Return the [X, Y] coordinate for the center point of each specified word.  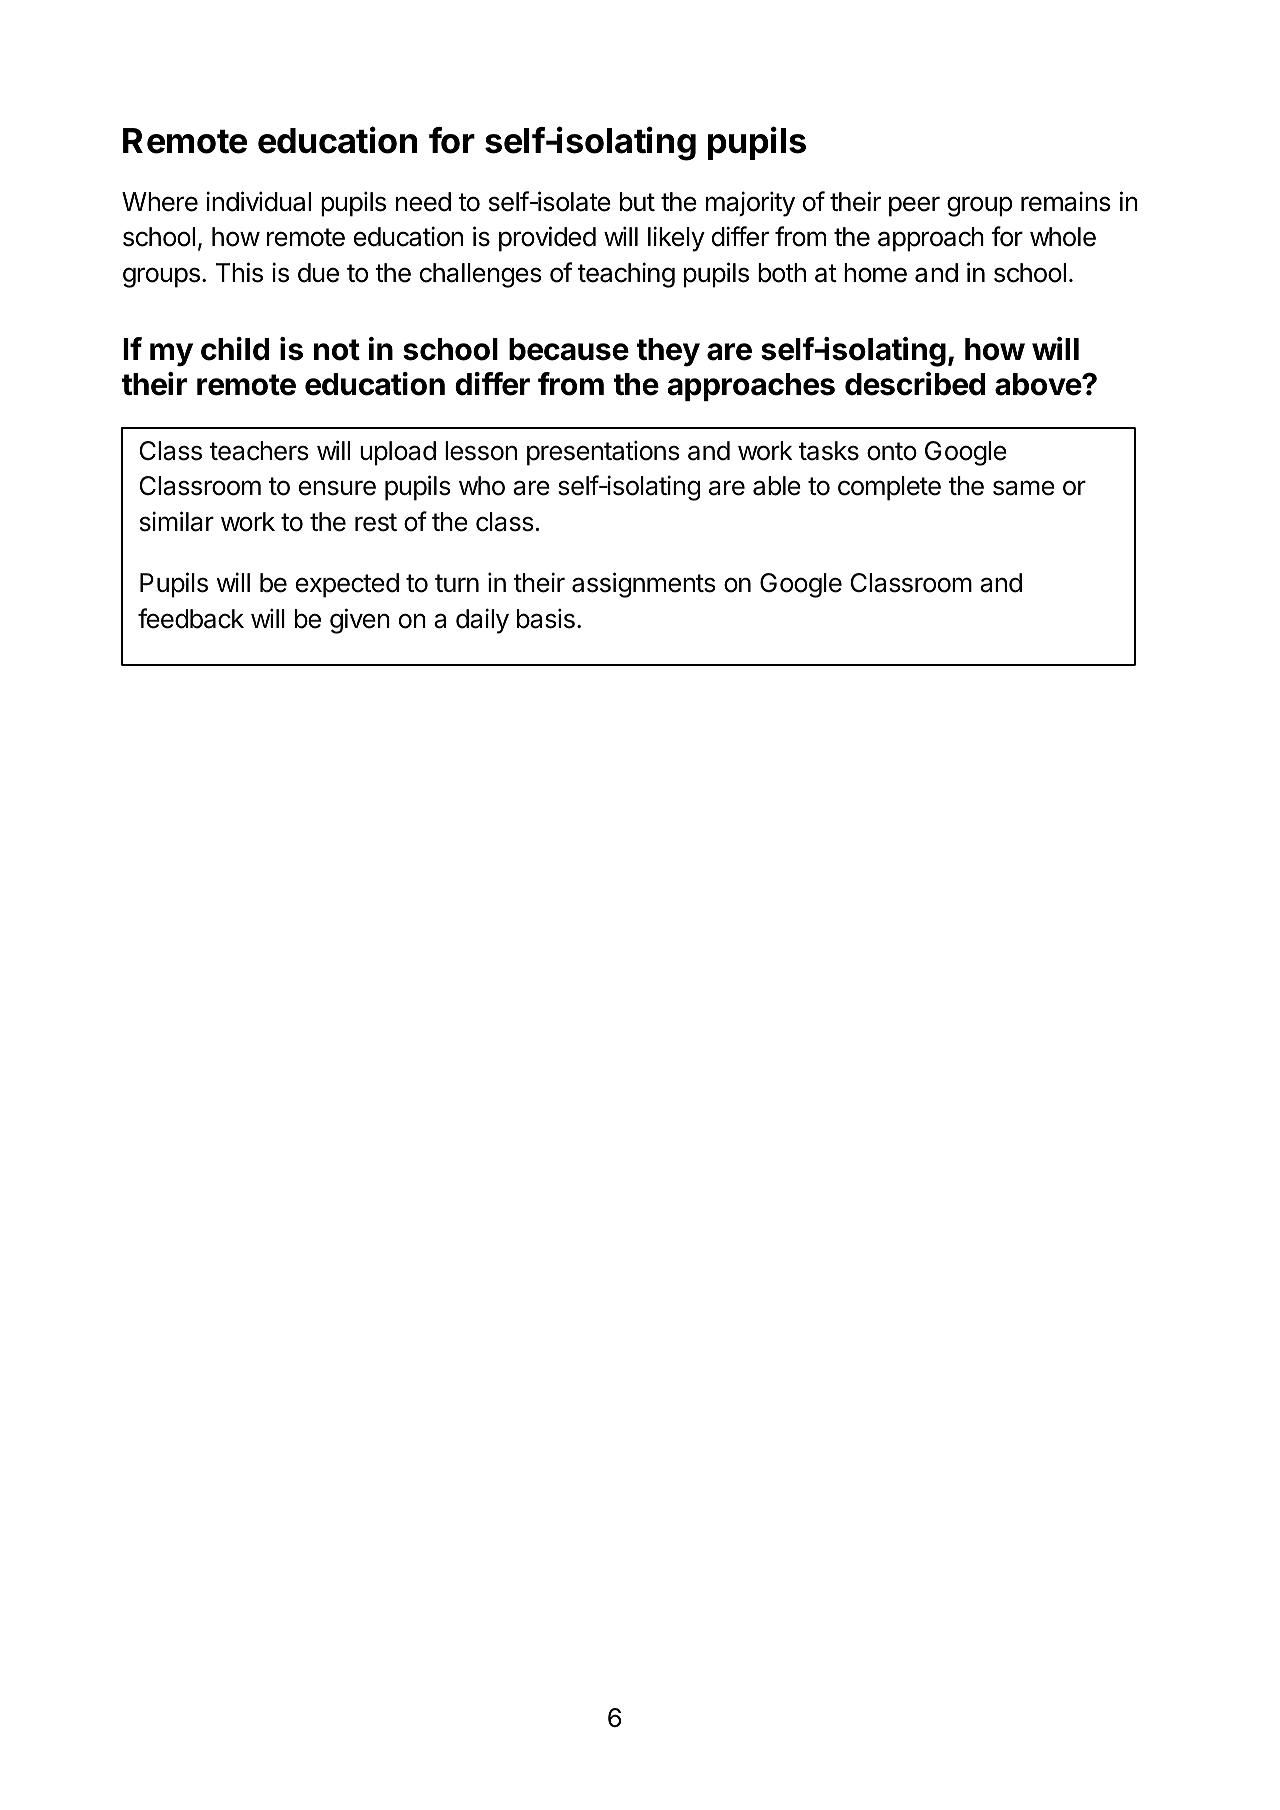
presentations [603, 453]
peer [914, 206]
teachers [259, 451]
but [637, 202]
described [915, 384]
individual [258, 201]
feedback [191, 618]
